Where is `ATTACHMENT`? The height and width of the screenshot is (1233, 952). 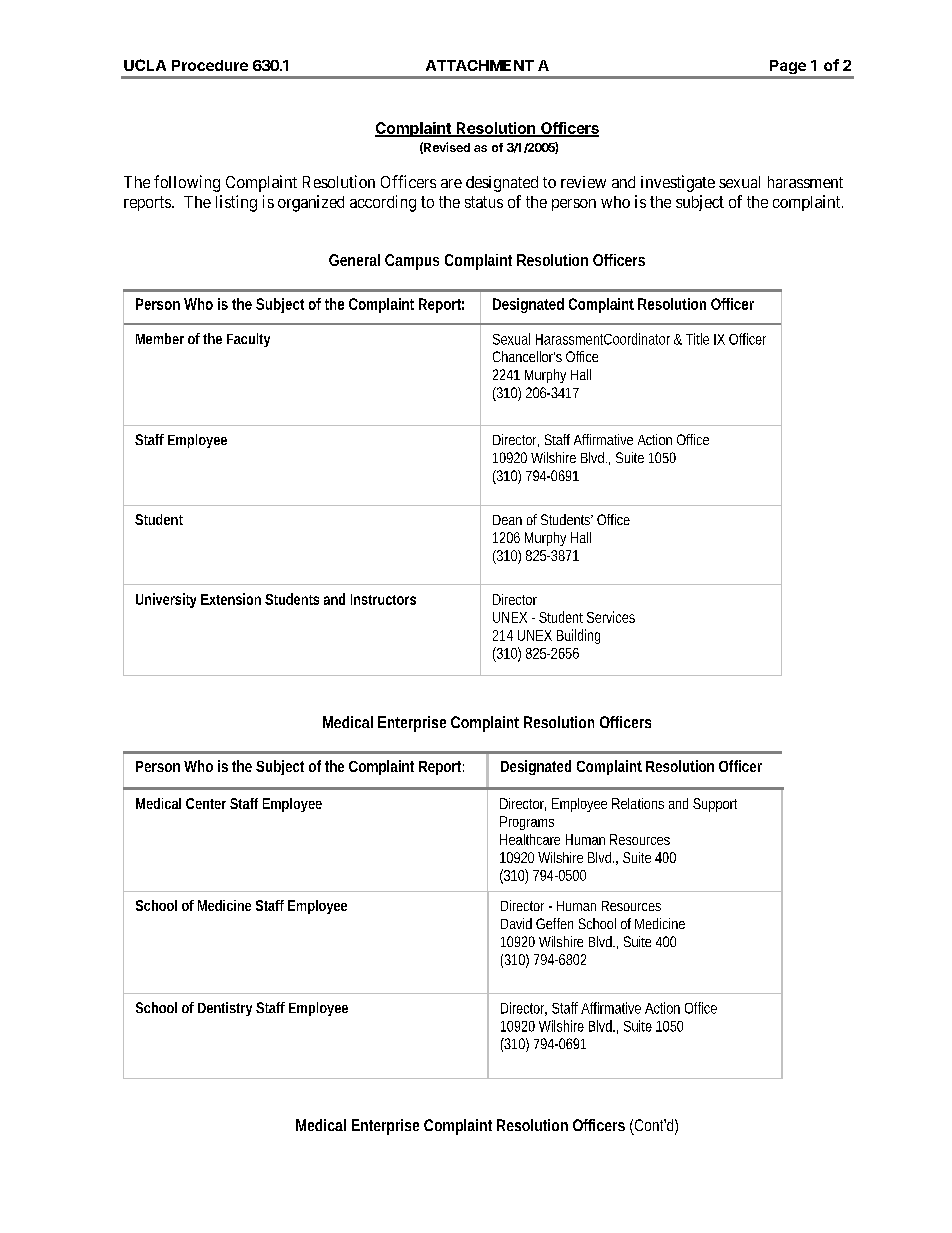 ATTACHMENT is located at coordinates (480, 65).
